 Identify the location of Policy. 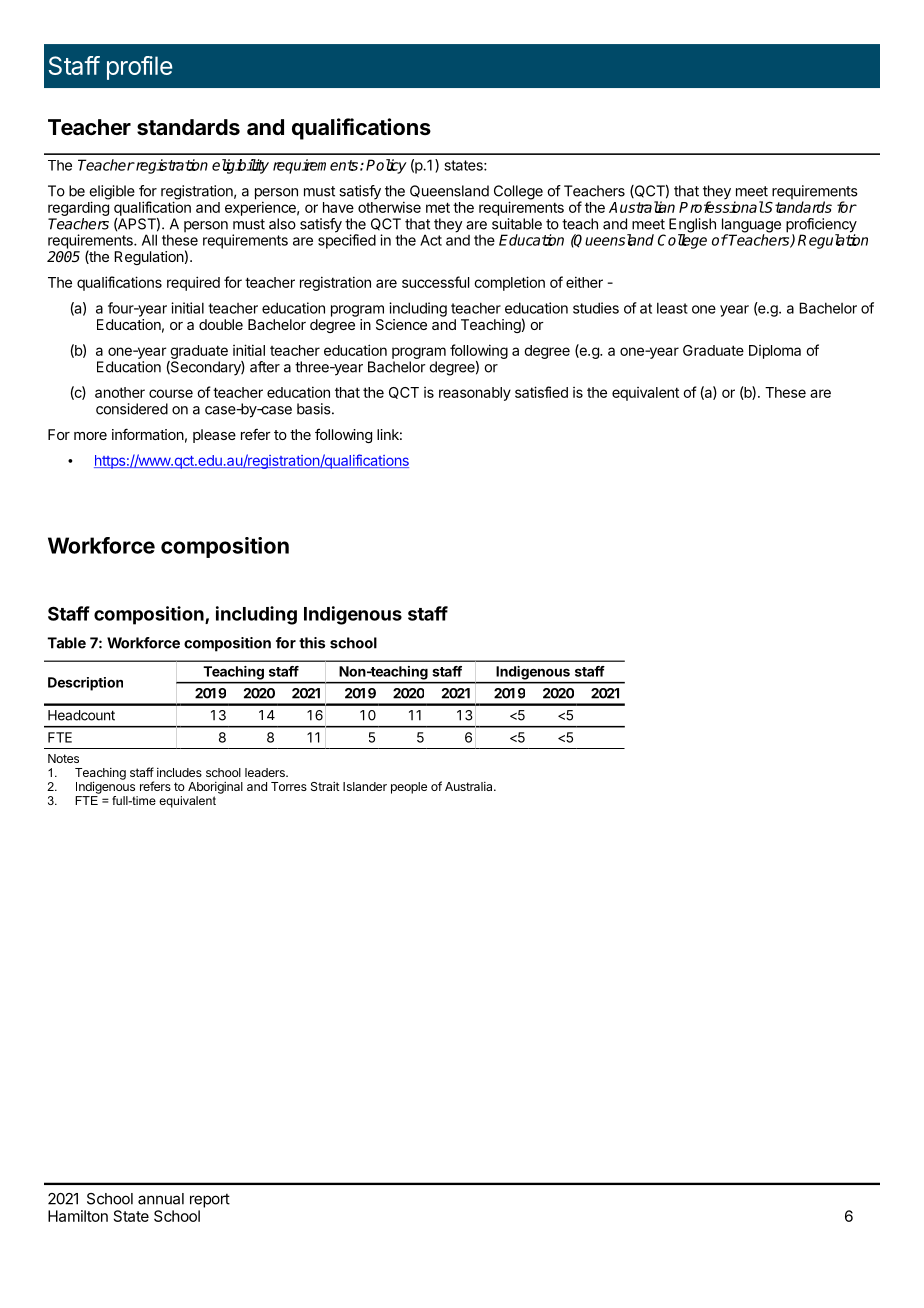
(386, 166).
